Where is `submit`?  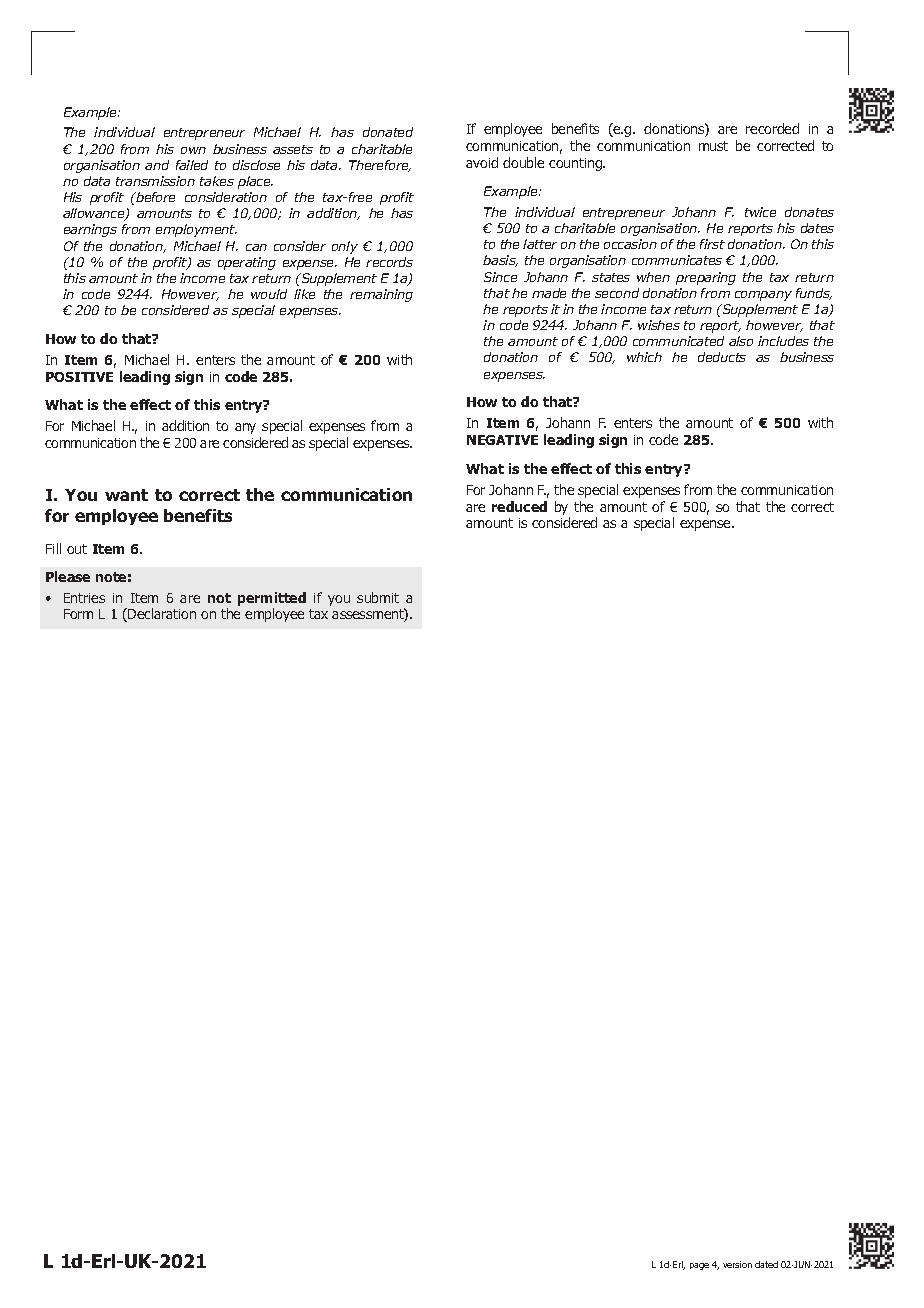
submit is located at coordinates (378, 597).
